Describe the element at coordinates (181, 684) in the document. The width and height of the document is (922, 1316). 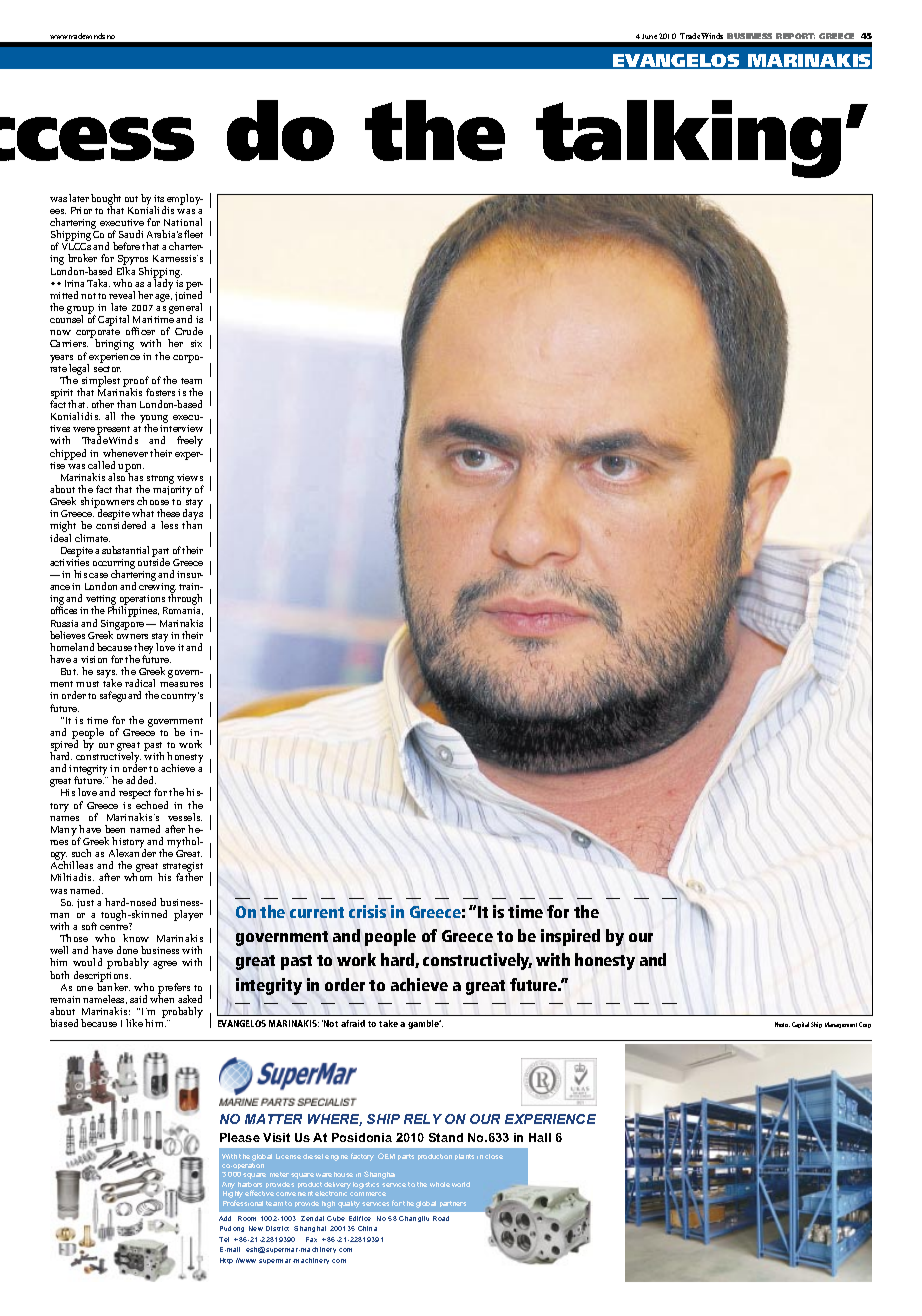
I see `measures` at that location.
